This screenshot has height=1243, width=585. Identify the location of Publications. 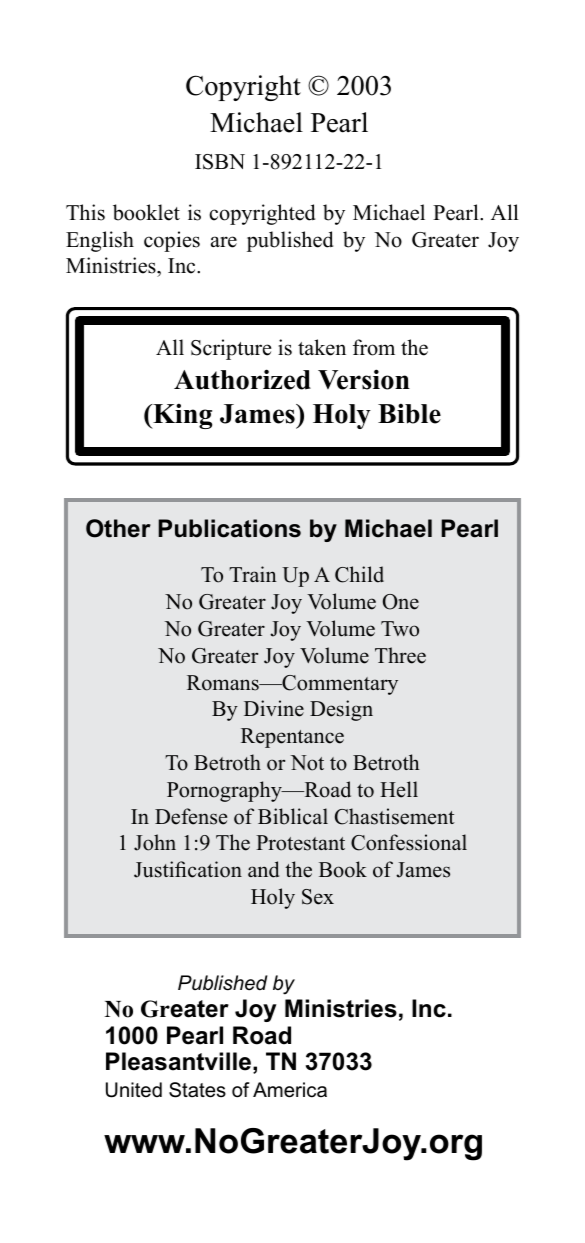
(229, 528).
